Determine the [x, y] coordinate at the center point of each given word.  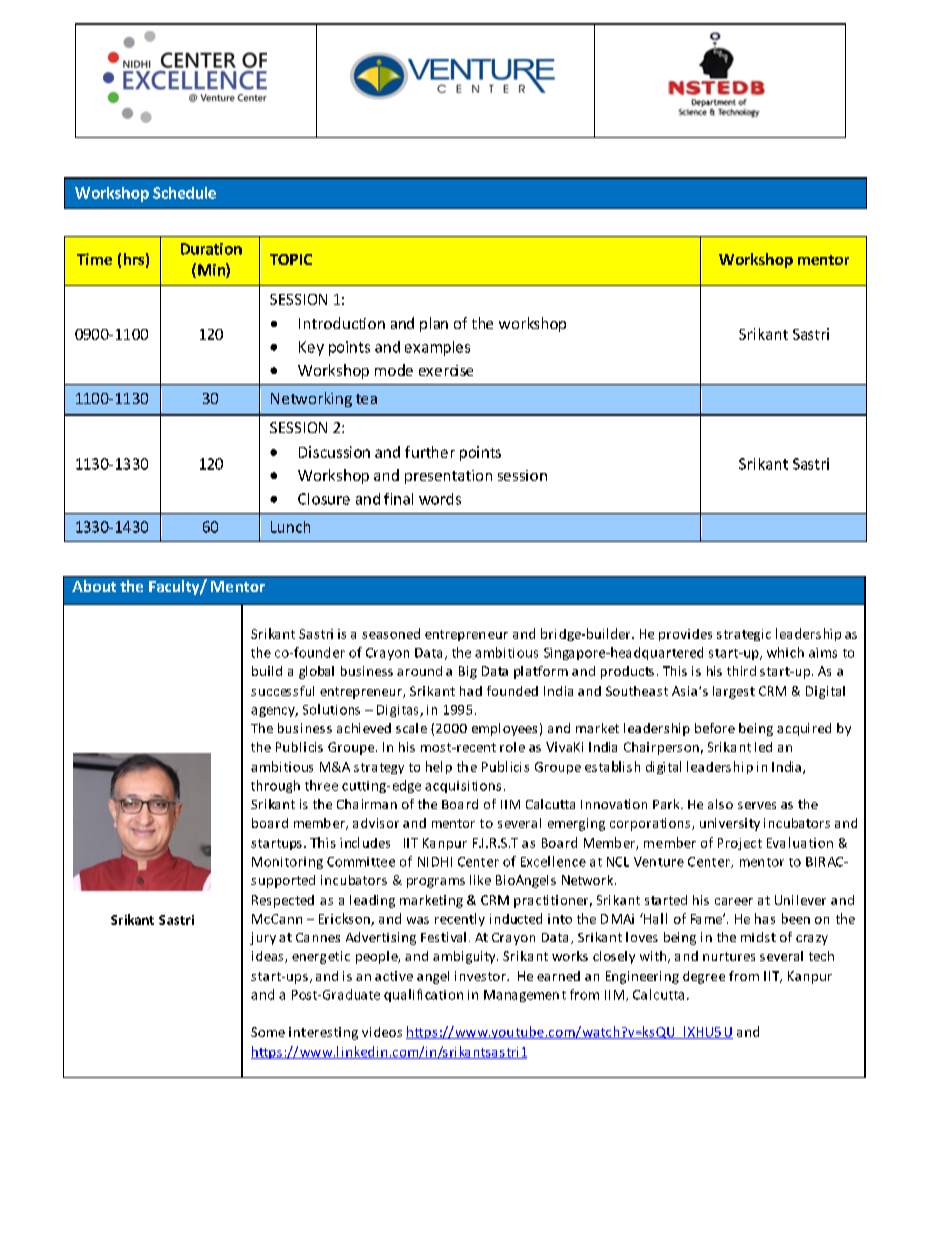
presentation [448, 477]
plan [434, 324]
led [763, 747]
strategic [744, 635]
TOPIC [291, 259]
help [439, 767]
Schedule [184, 193]
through [275, 786]
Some [268, 1032]
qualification [423, 995]
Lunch [290, 527]
